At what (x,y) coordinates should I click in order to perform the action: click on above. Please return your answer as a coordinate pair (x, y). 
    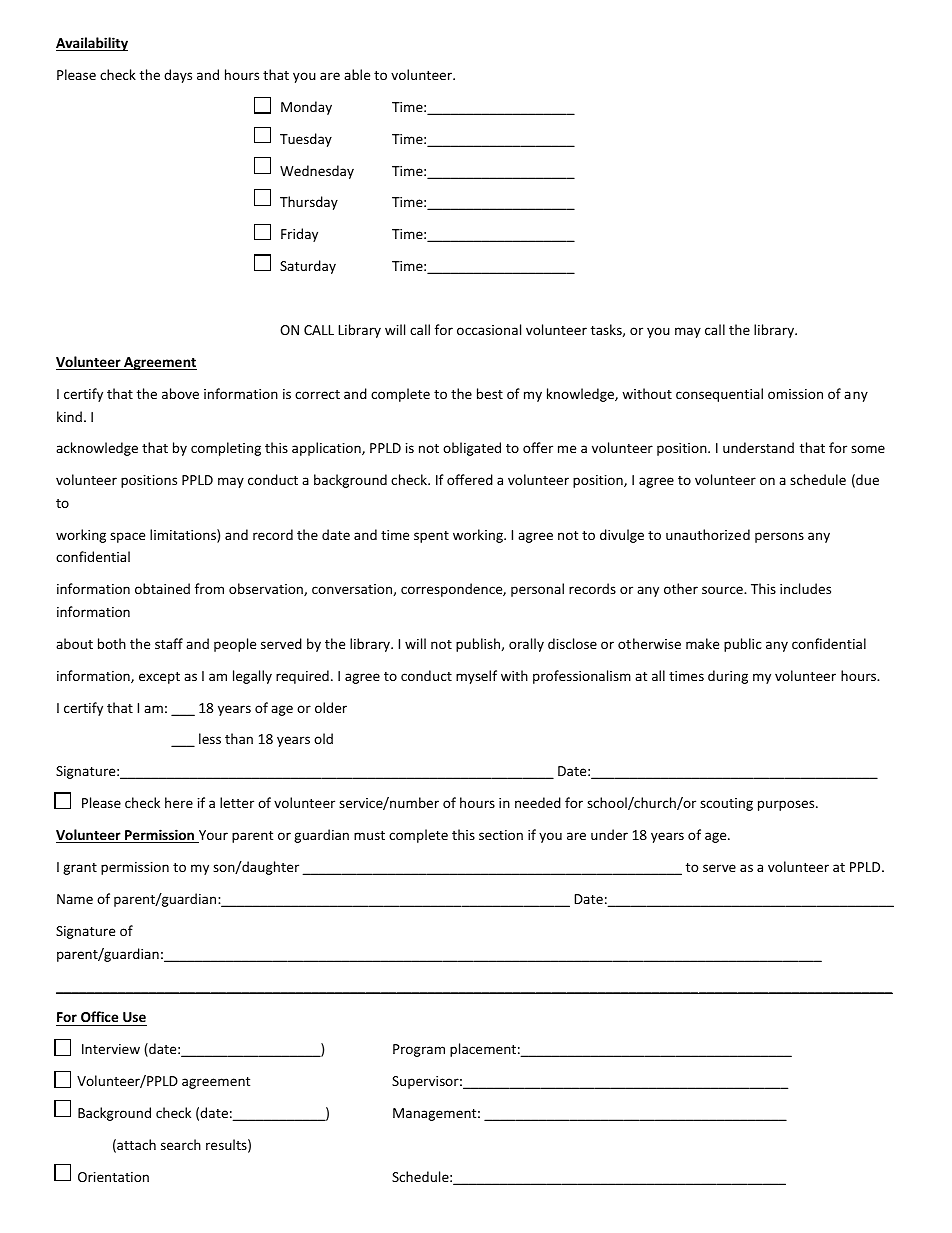
    Looking at the image, I should click on (180, 393).
